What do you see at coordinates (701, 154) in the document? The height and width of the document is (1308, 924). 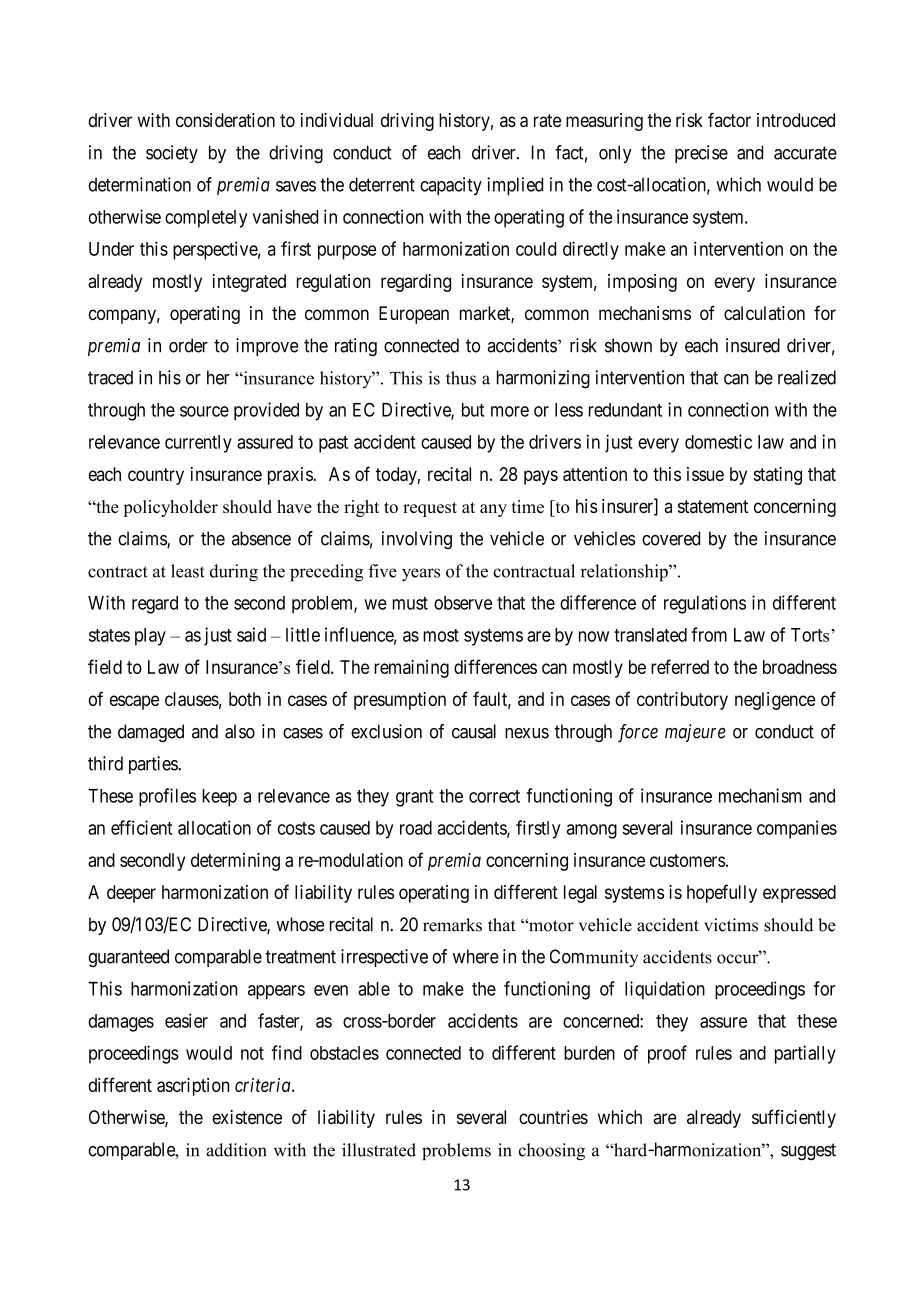 I see `precise` at bounding box center [701, 154].
